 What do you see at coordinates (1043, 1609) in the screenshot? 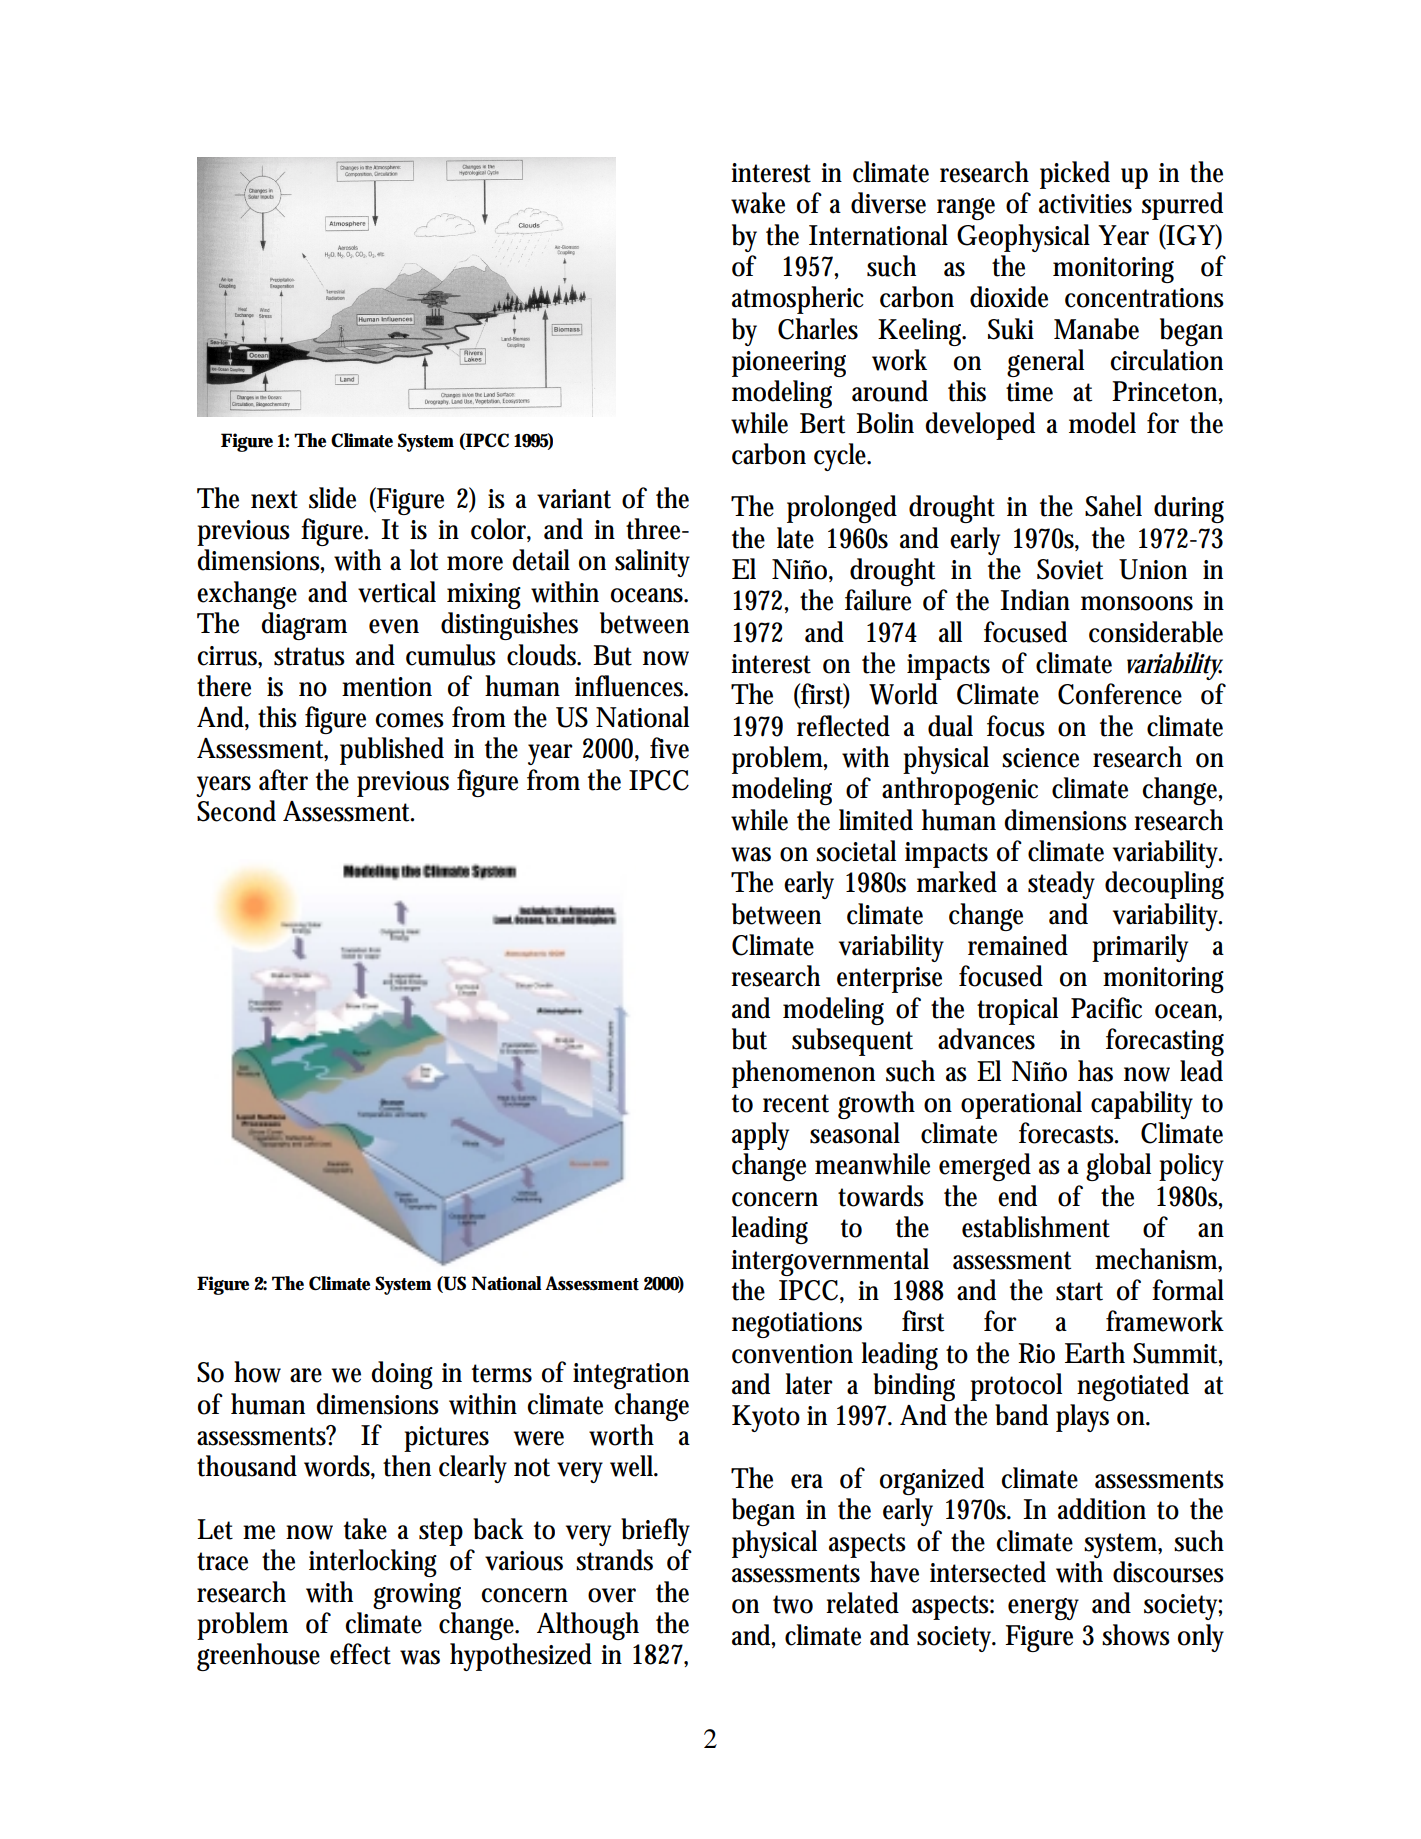
I see `energy` at bounding box center [1043, 1609].
